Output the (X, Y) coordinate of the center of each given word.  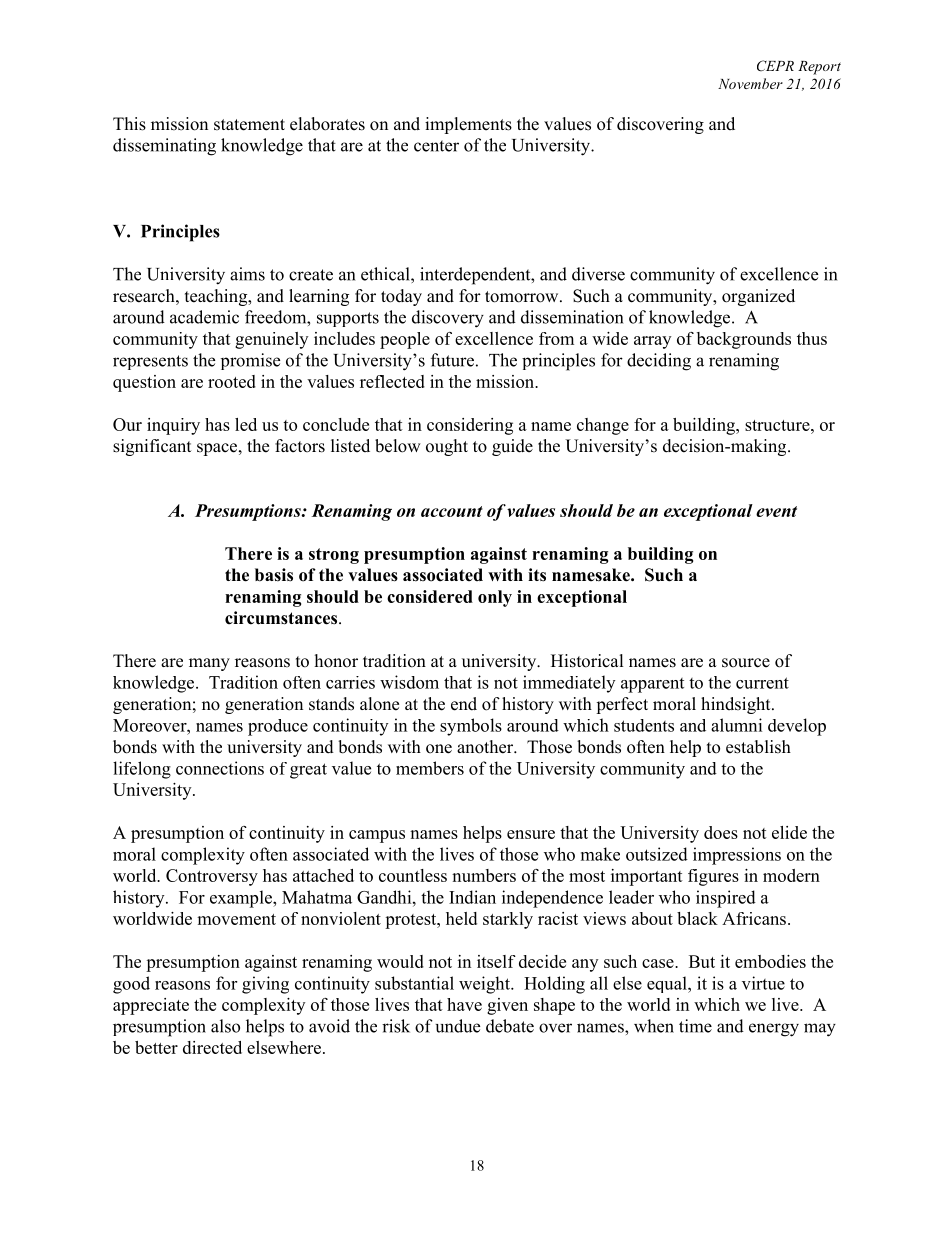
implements (468, 125)
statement (249, 125)
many (209, 664)
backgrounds (744, 340)
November (750, 83)
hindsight (737, 705)
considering (470, 426)
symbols (471, 727)
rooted (232, 381)
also (225, 1026)
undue (458, 1026)
